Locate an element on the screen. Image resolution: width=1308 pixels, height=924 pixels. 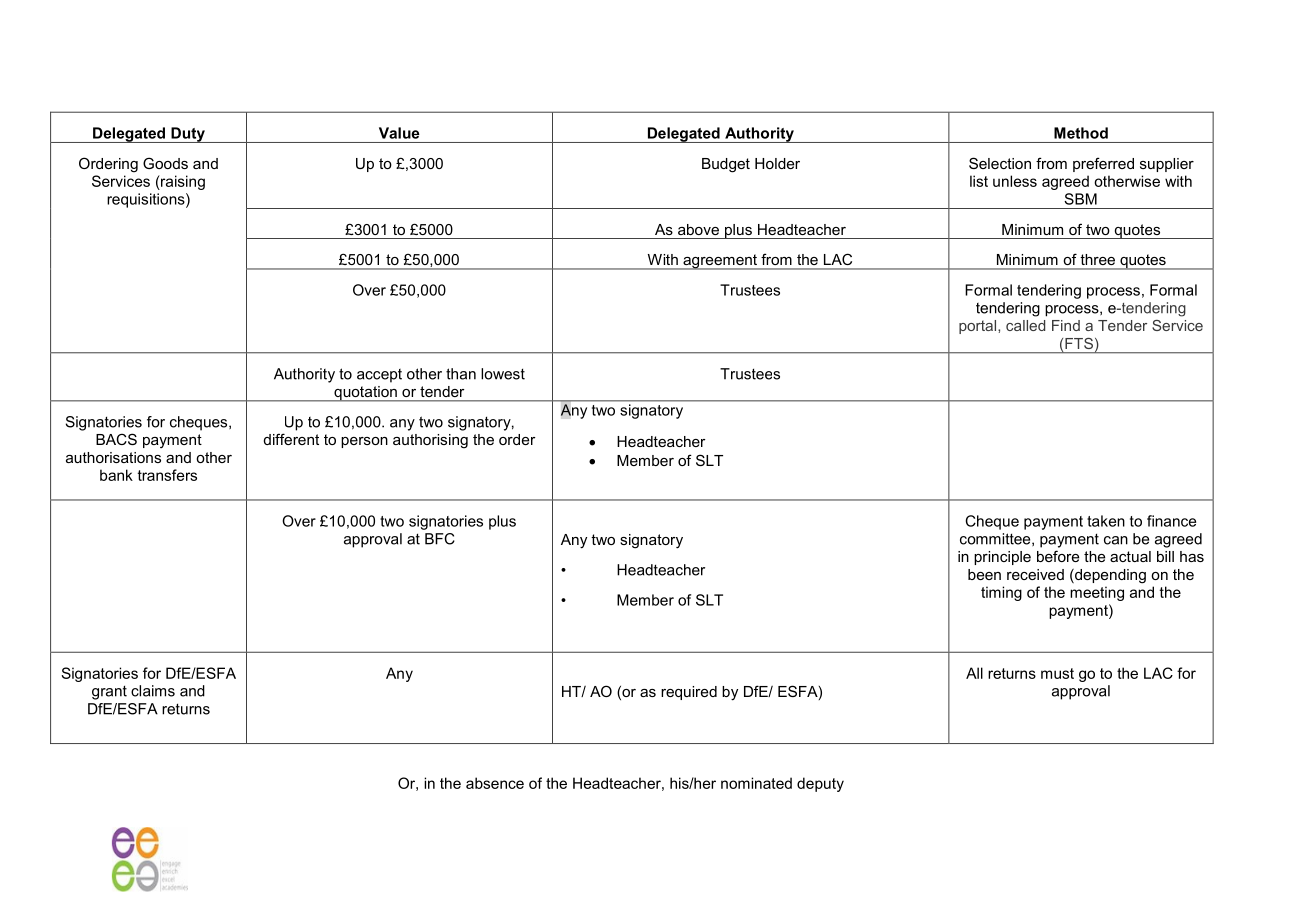
claims is located at coordinates (153, 691).
